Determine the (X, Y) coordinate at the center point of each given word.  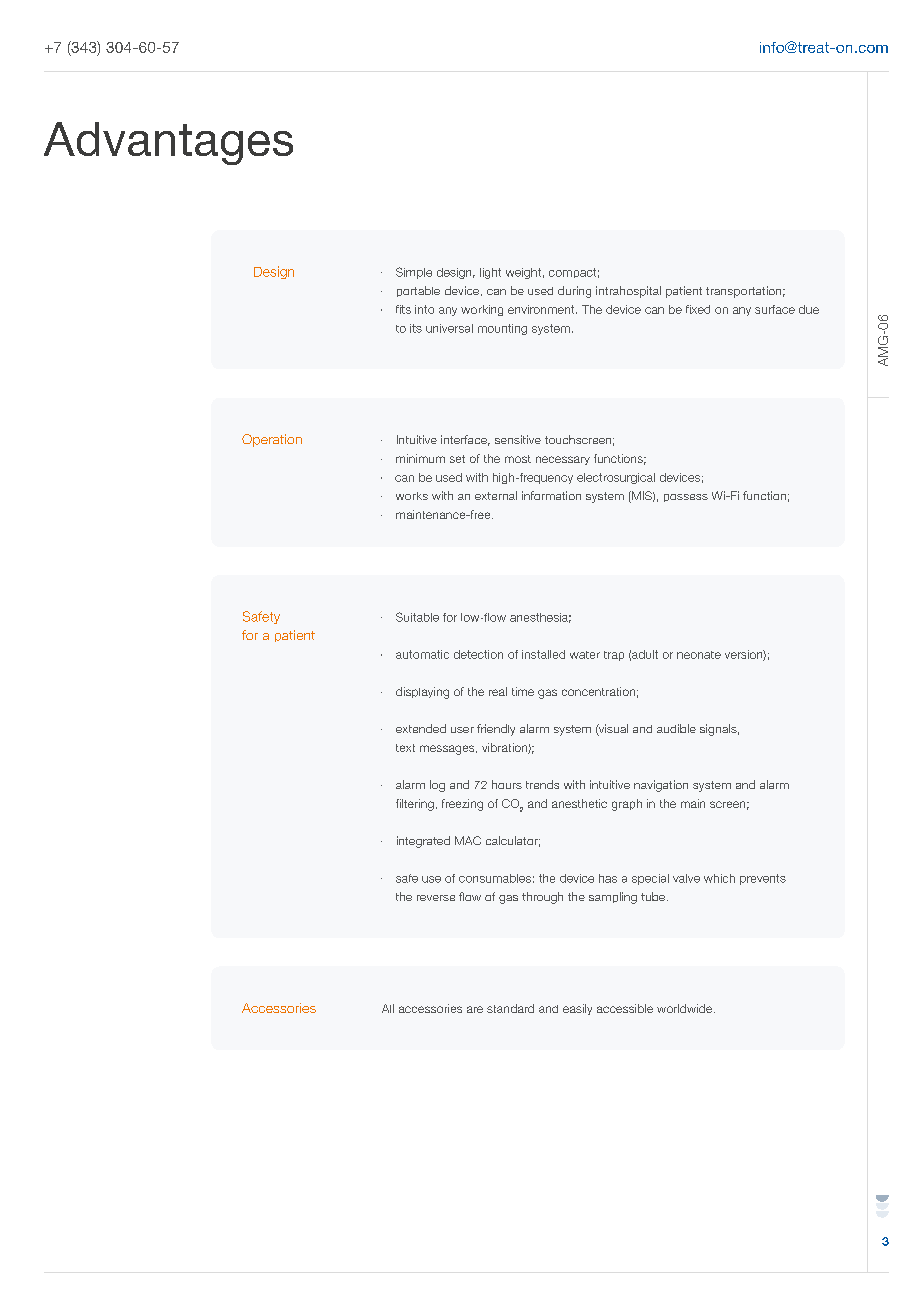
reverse (436, 898)
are (475, 1009)
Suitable (417, 617)
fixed (698, 309)
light (490, 273)
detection (478, 654)
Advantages (168, 143)
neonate (699, 655)
